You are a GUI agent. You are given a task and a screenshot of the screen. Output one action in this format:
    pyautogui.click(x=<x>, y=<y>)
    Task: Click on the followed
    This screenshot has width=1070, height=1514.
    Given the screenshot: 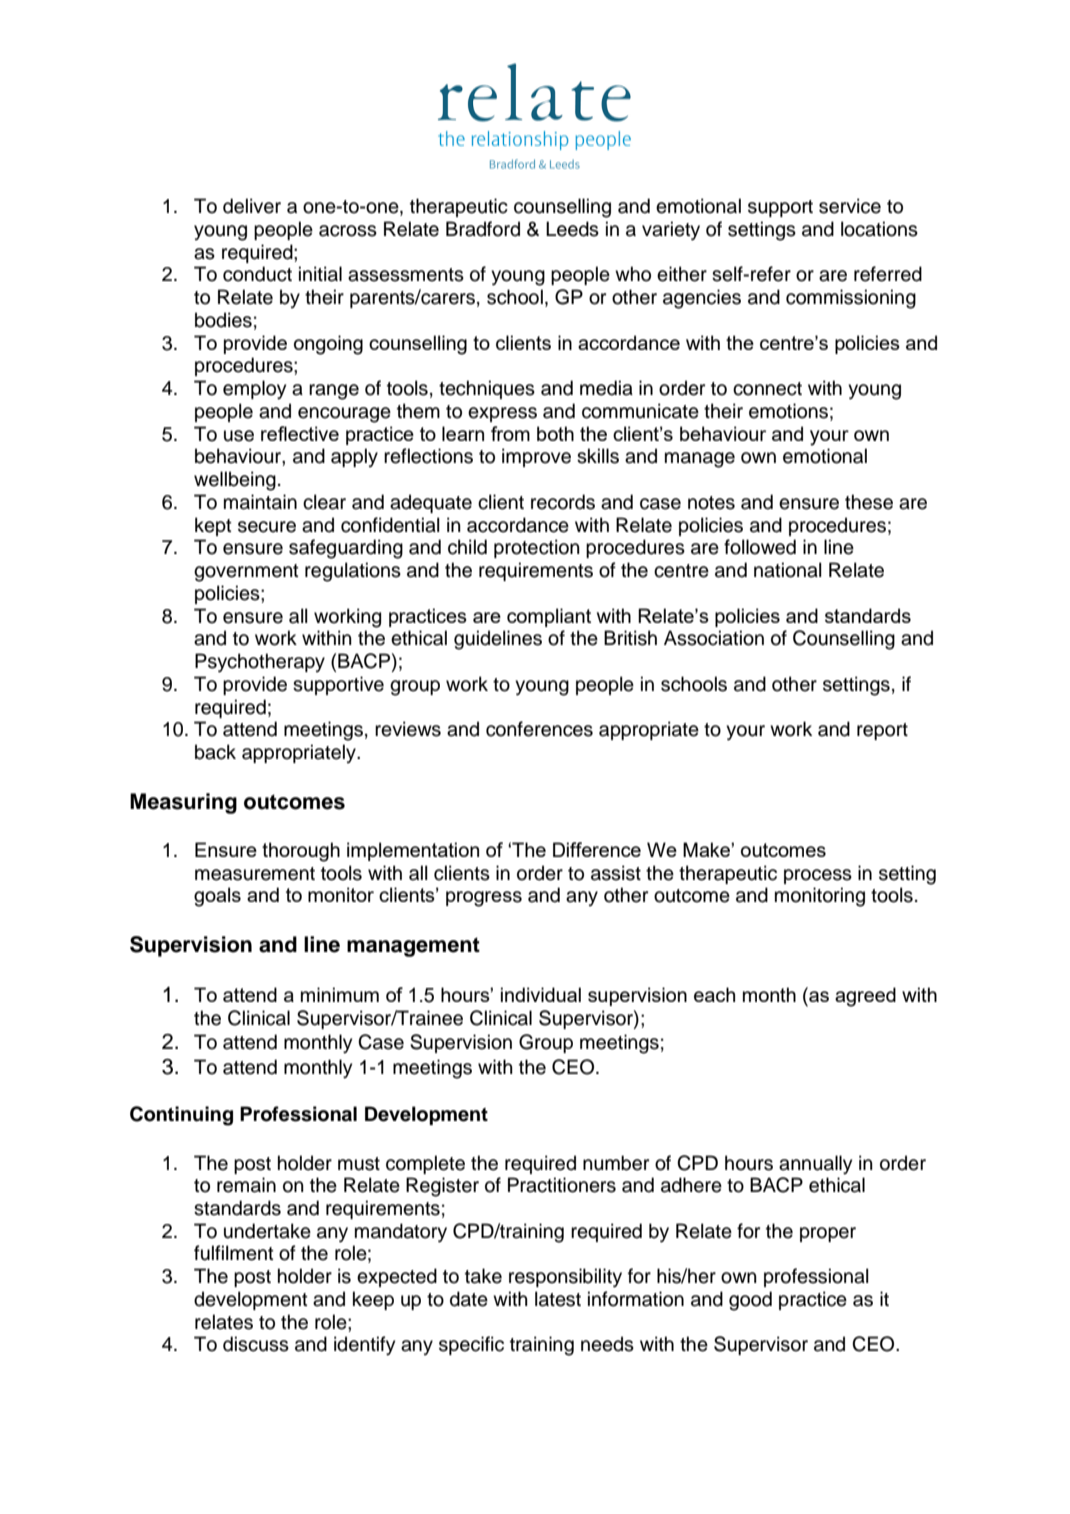 What is the action you would take?
    pyautogui.click(x=760, y=547)
